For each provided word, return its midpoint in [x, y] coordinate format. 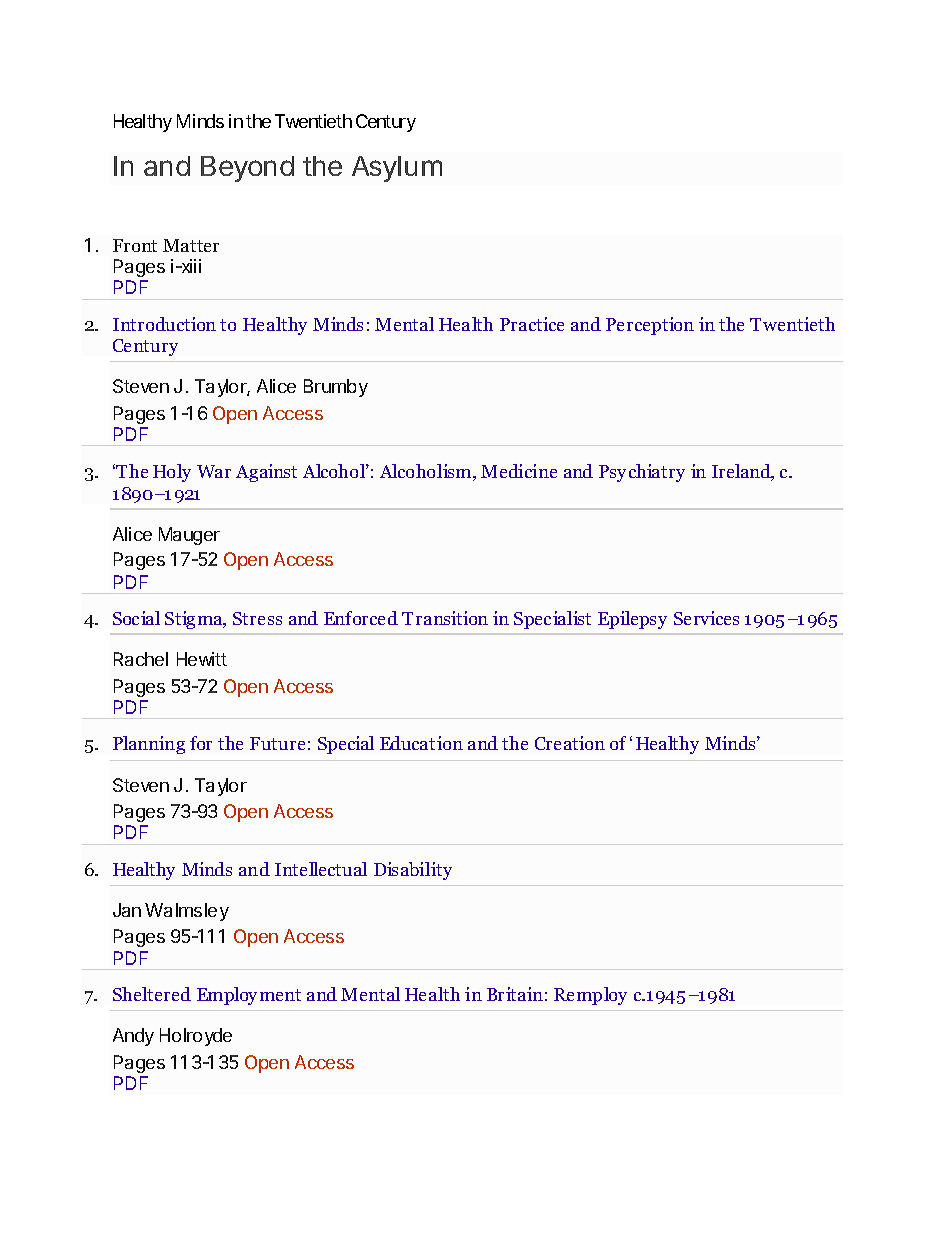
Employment [249, 996]
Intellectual [321, 869]
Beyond [247, 169]
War [214, 471]
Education [421, 743]
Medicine [519, 471]
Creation [570, 743]
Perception [650, 326]
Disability [413, 871]
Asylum [397, 169]
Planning [149, 745]
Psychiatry [642, 473]
